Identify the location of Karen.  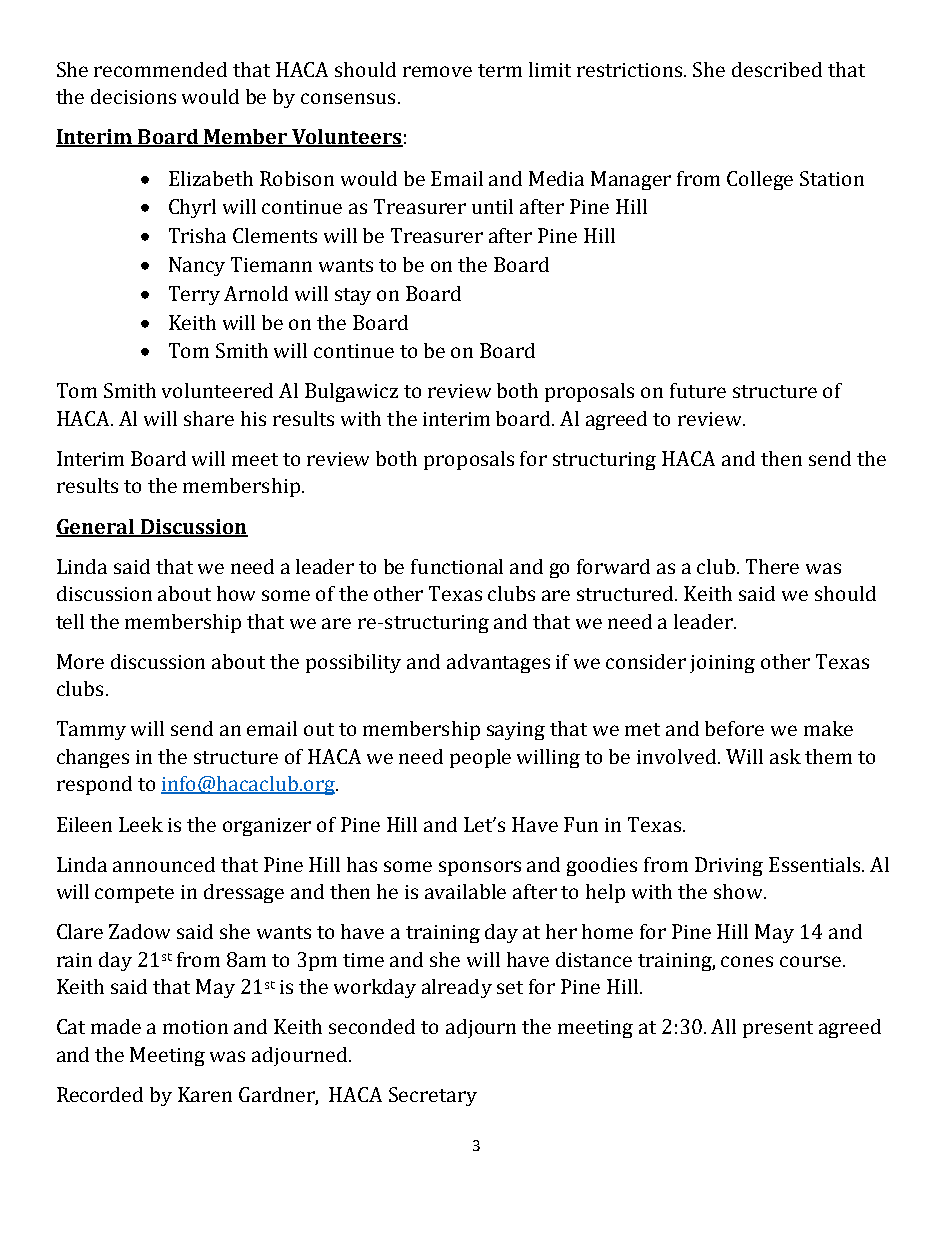
(205, 1094).
